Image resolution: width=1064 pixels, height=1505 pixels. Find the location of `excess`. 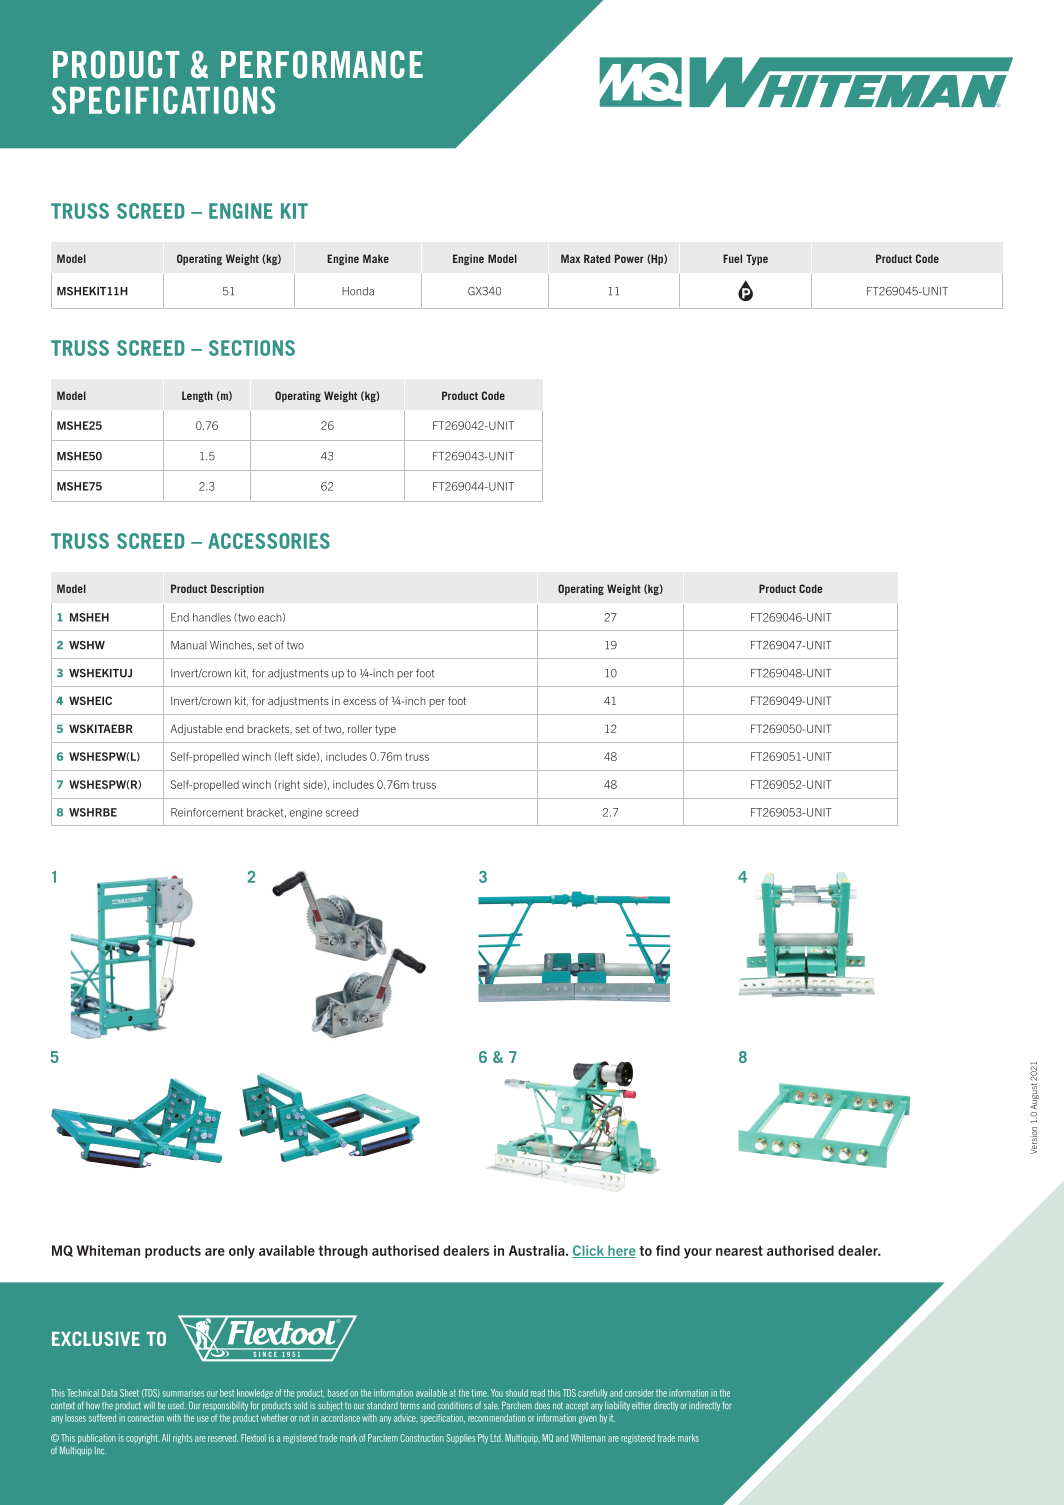

excess is located at coordinates (359, 702).
